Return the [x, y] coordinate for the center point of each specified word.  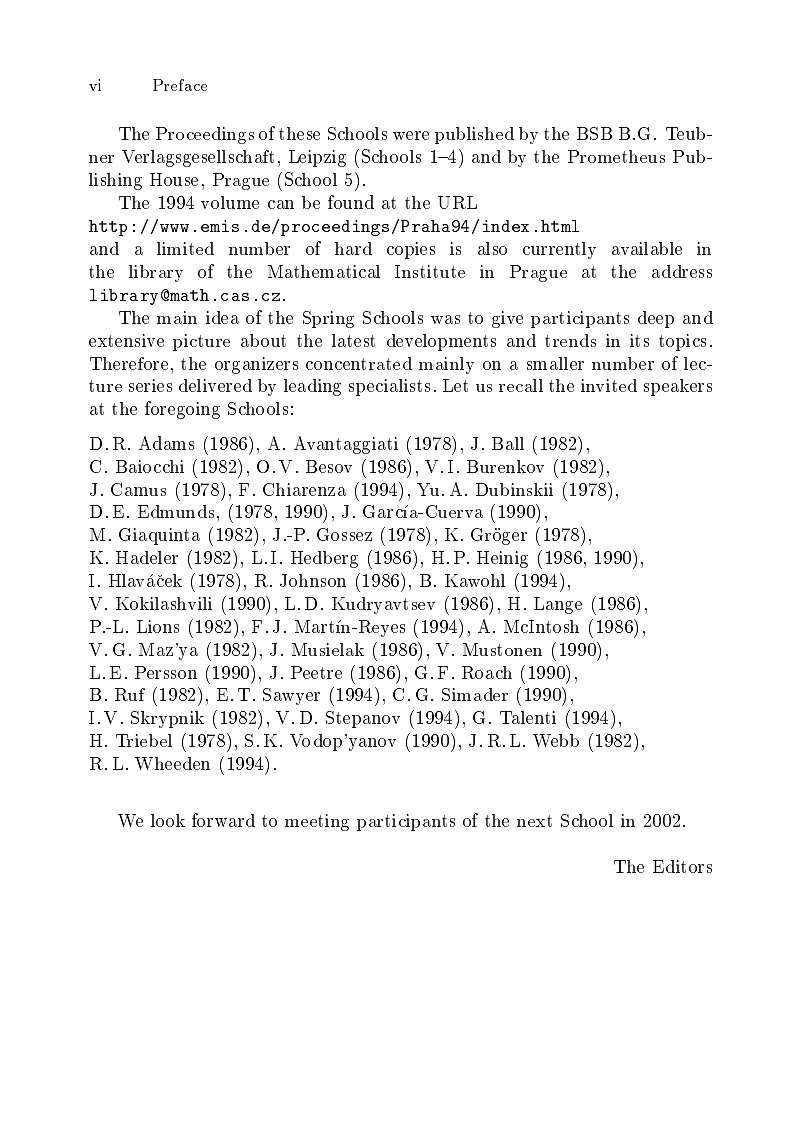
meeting [317, 822]
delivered [215, 385]
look [168, 820]
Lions [158, 626]
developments [441, 342]
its [639, 340]
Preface [180, 85]
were [411, 135]
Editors [682, 866]
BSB [594, 133]
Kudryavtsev [383, 605]
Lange [558, 605]
